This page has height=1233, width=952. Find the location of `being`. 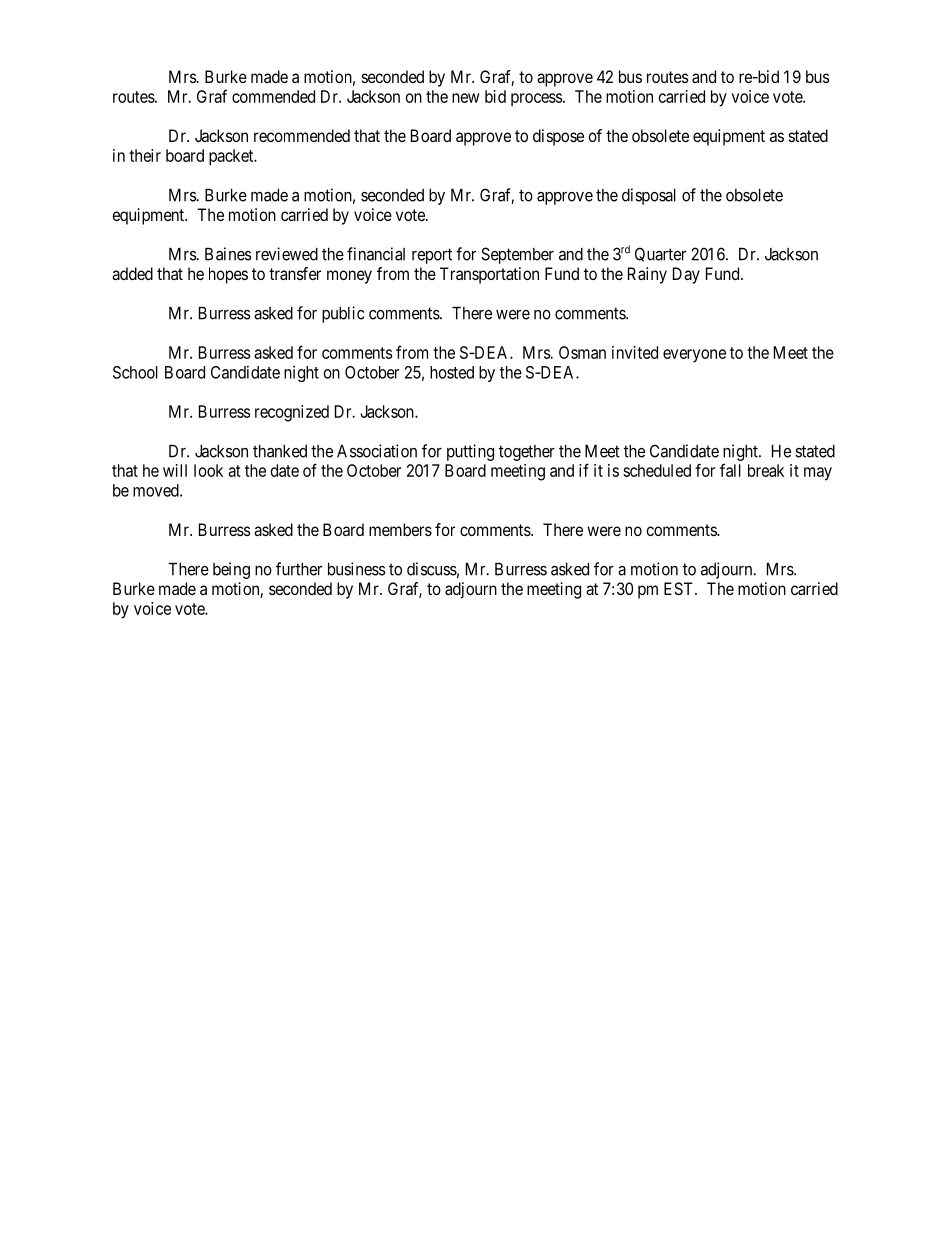

being is located at coordinates (231, 570).
